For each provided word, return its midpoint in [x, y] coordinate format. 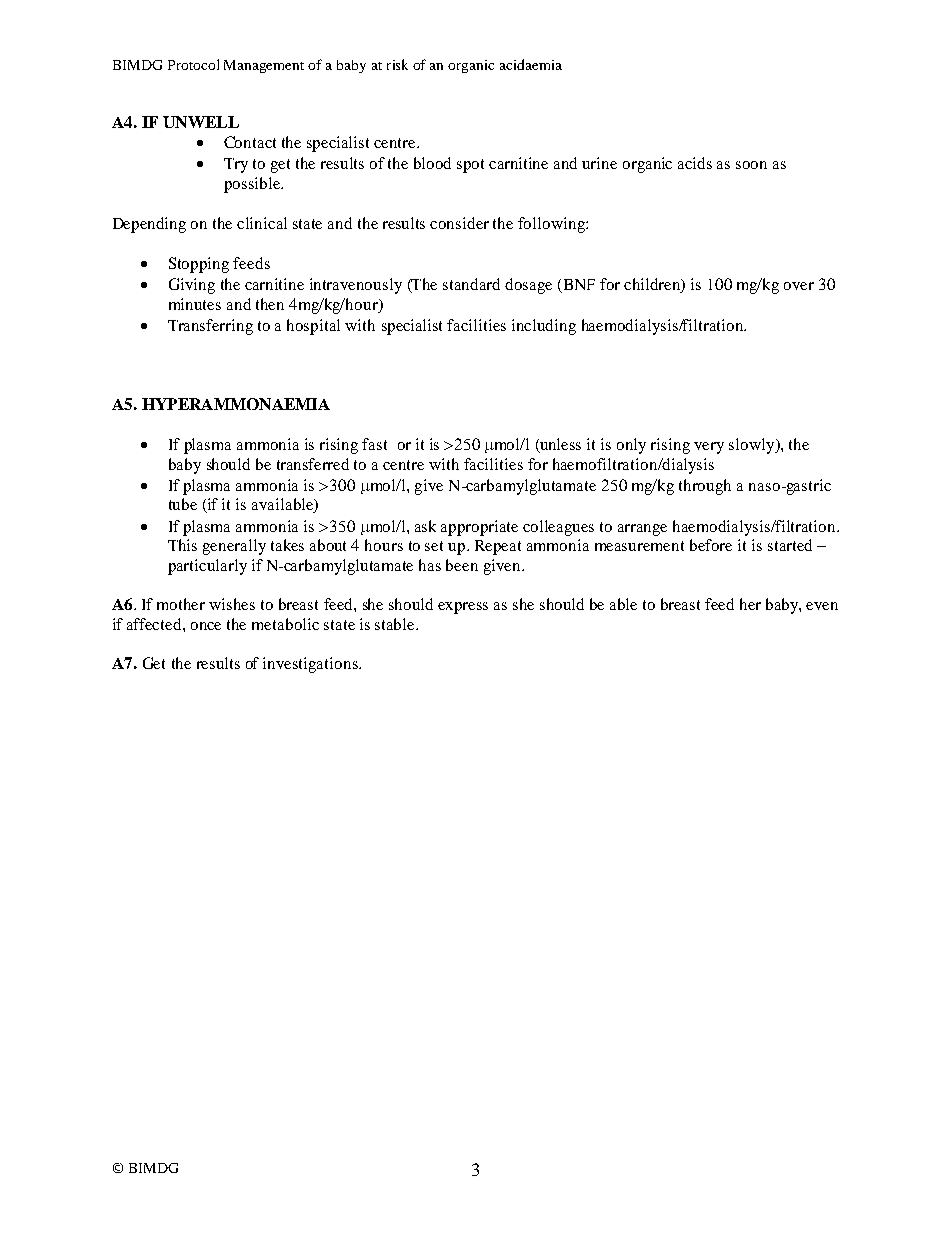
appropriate [479, 528]
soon [751, 165]
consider [459, 223]
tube [183, 504]
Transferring [210, 327]
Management [264, 66]
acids [695, 163]
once [206, 626]
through [705, 487]
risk [397, 64]
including [544, 327]
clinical [262, 223]
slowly [753, 446]
